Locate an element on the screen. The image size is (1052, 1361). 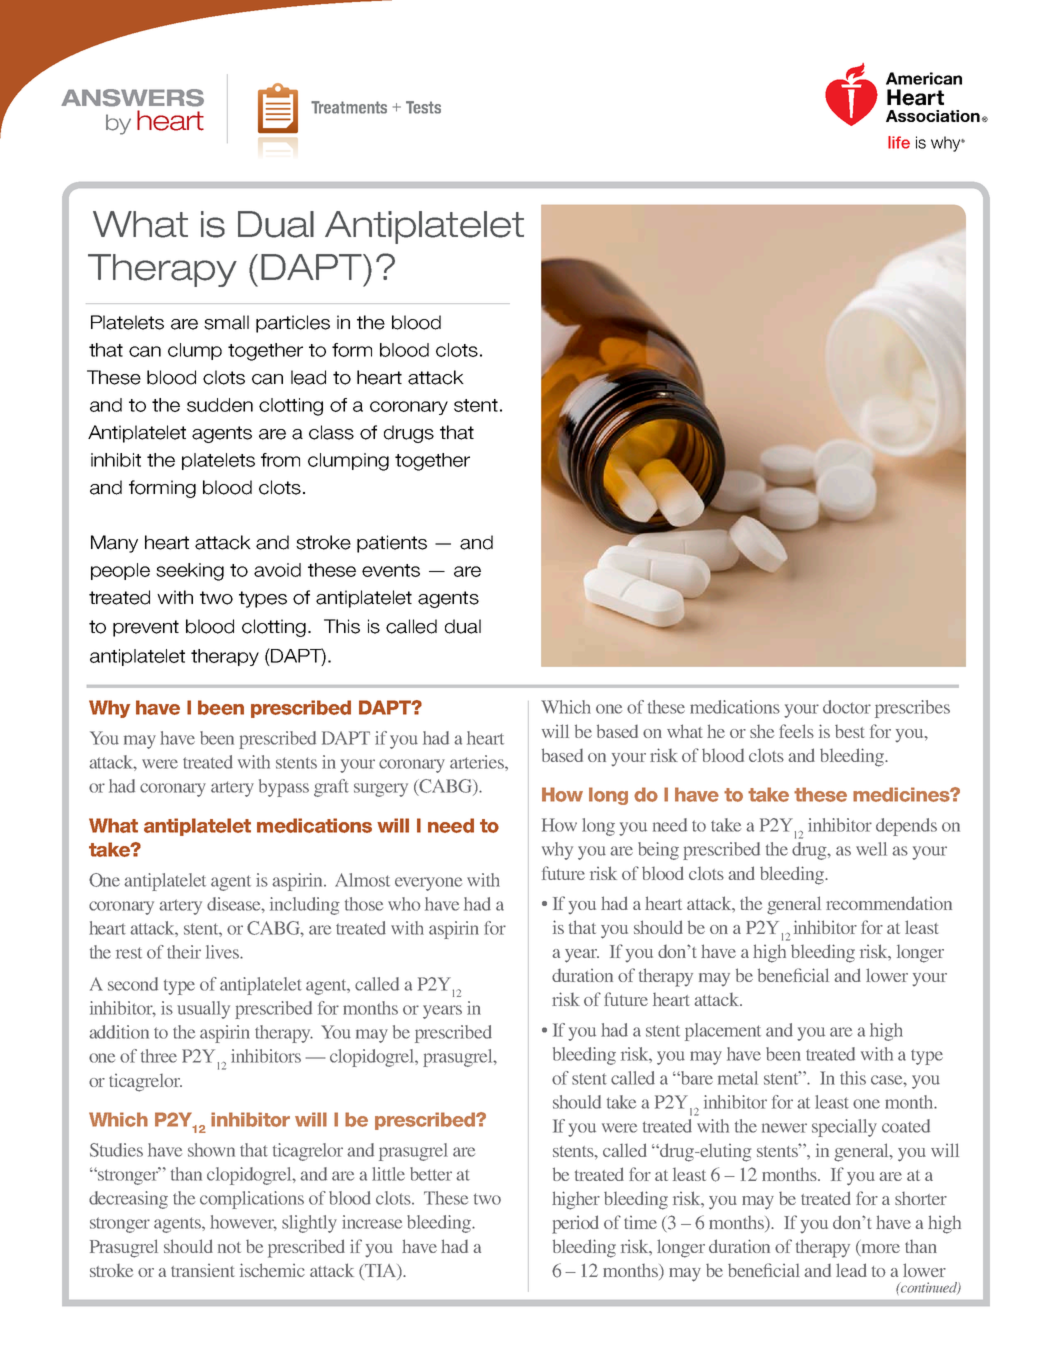
Treatments is located at coordinates (349, 107).
